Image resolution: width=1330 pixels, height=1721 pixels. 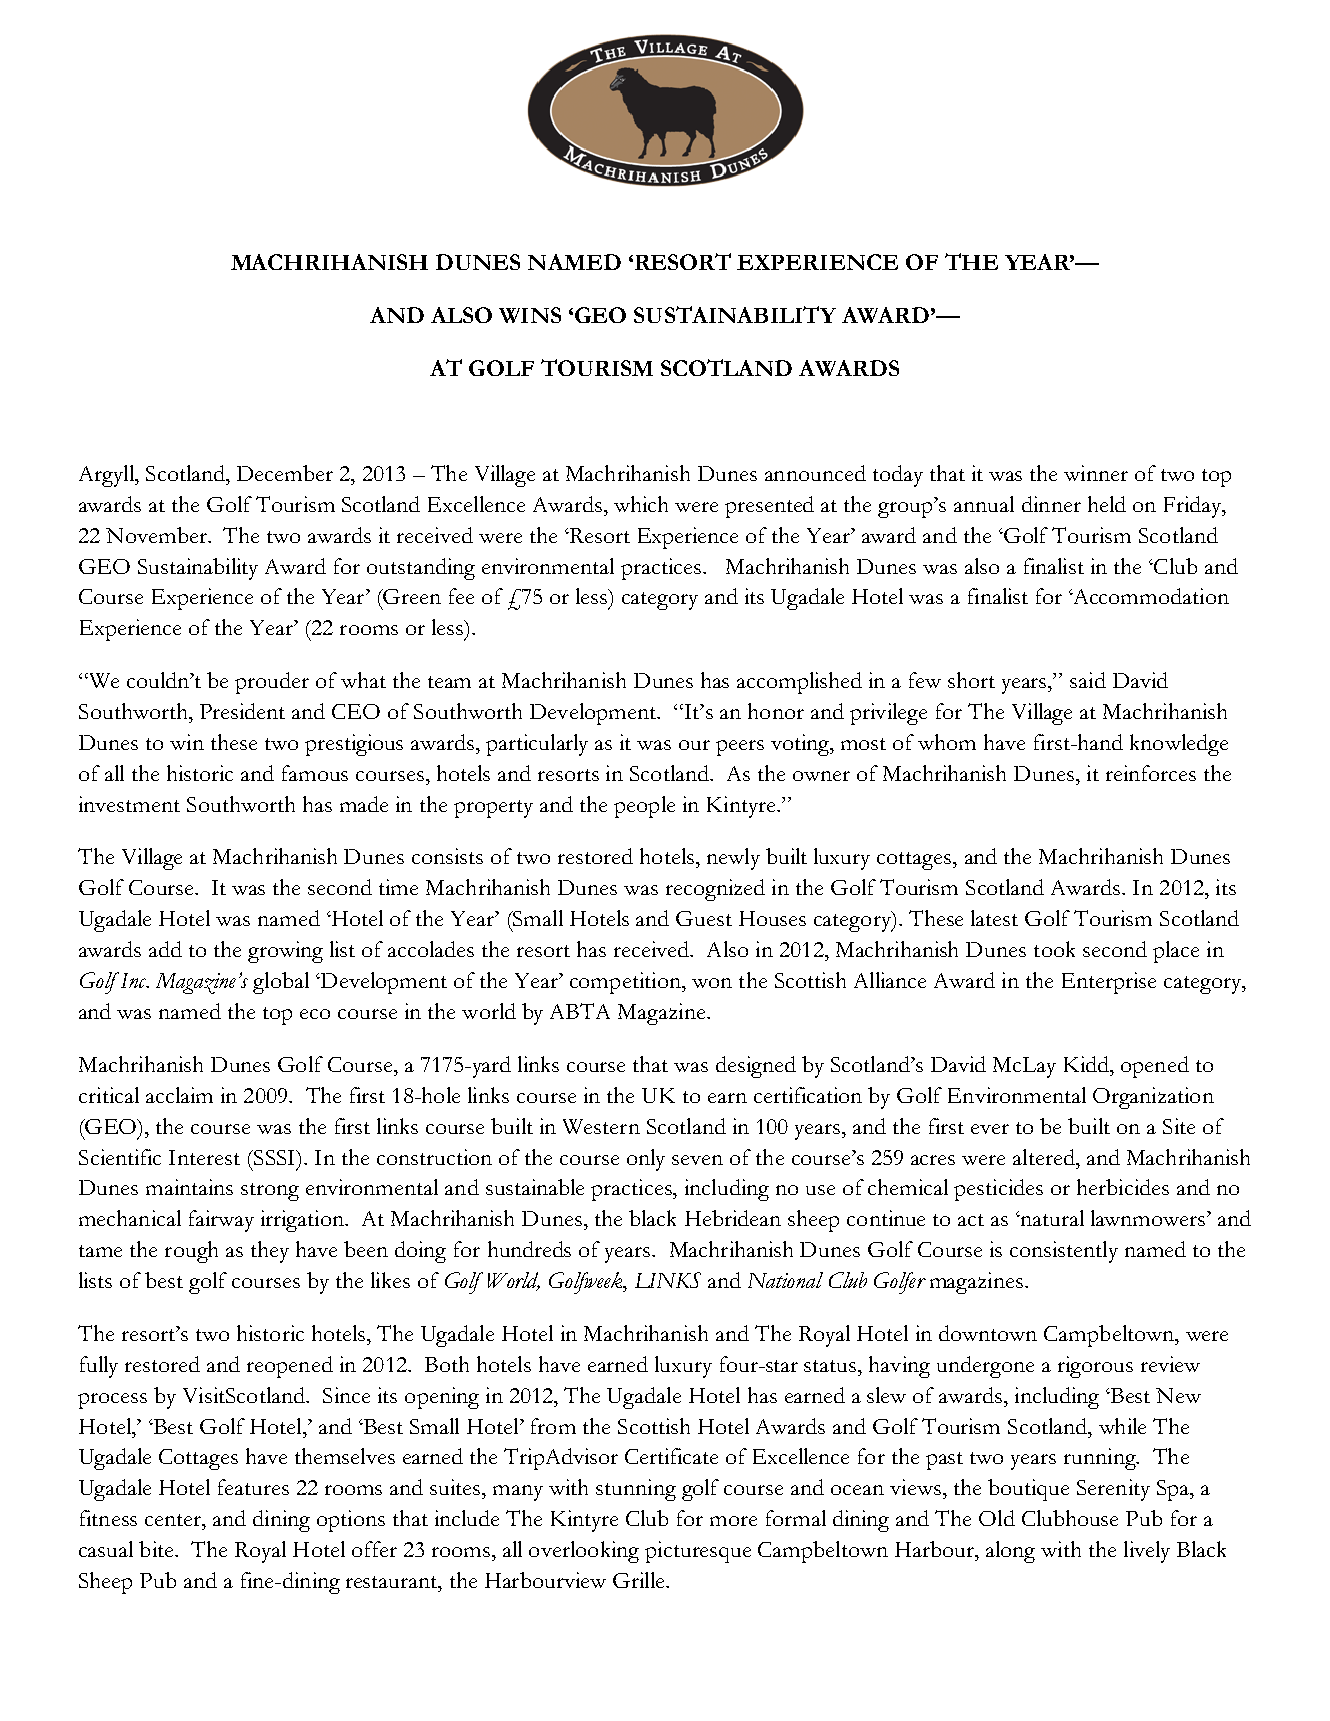 I want to click on only, so click(x=646, y=1160).
